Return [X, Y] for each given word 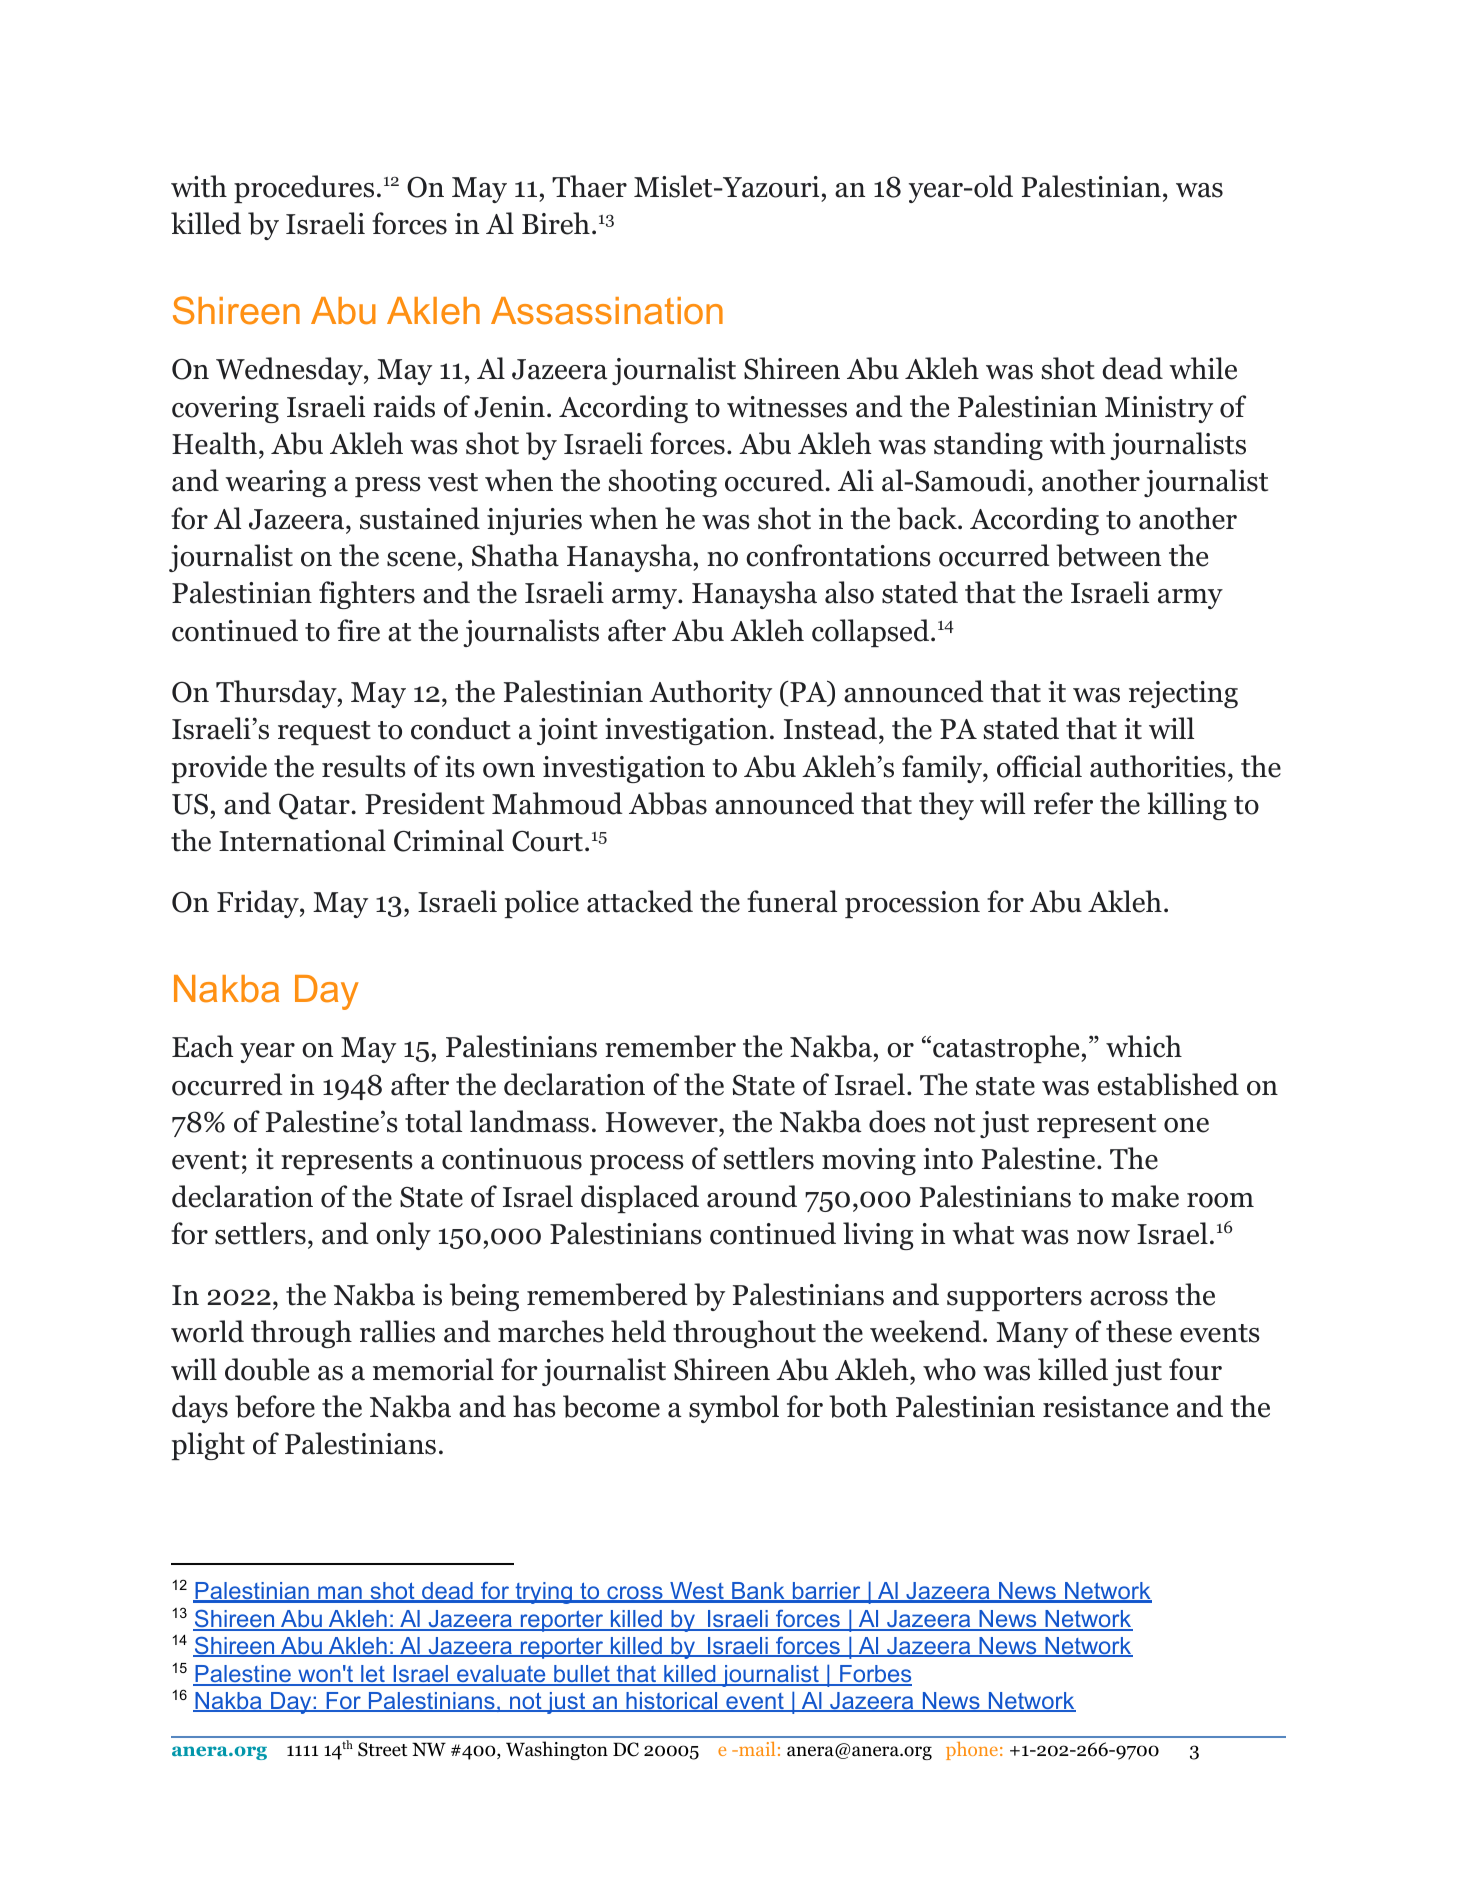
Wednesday [290, 371]
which [1144, 1046]
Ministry [1159, 409]
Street [383, 1749]
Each [202, 1046]
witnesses [787, 407]
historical [672, 1702]
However [663, 1122]
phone [972, 1751]
